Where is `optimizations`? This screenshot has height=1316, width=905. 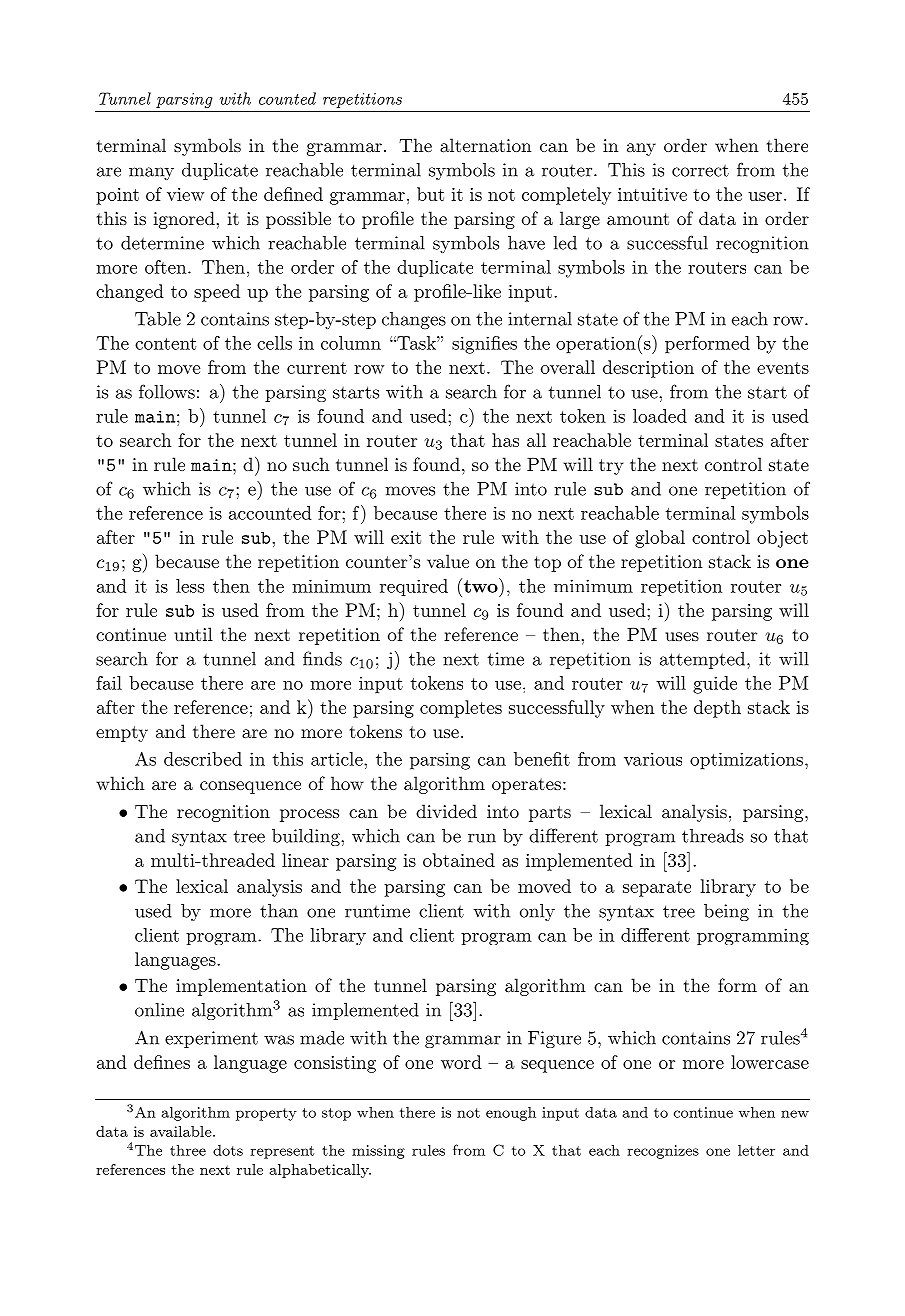
optimizations is located at coordinates (746, 761).
